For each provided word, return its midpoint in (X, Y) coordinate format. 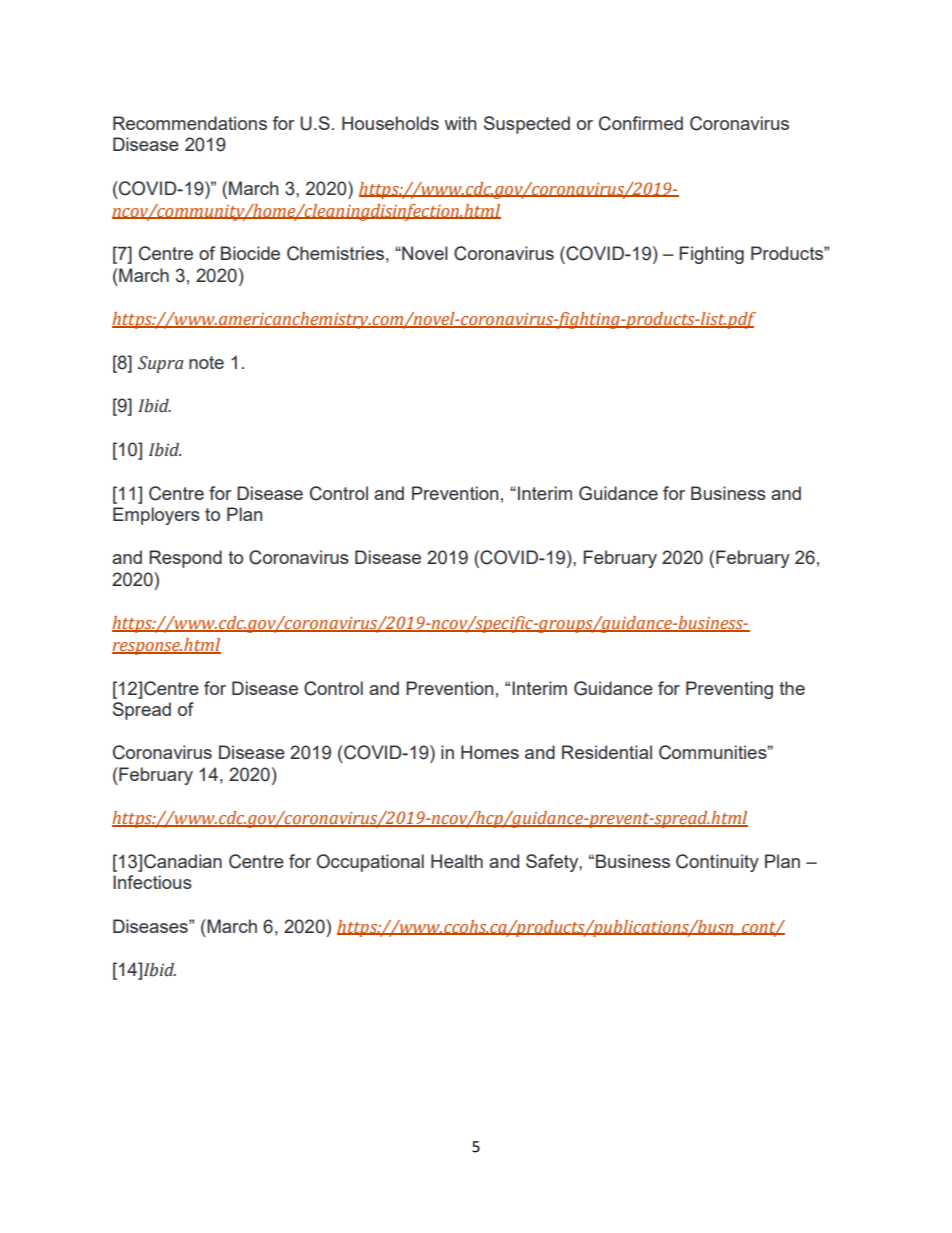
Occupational (370, 863)
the (792, 688)
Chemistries (335, 253)
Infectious (152, 882)
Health (457, 861)
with (460, 123)
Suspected (527, 125)
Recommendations (190, 123)
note (206, 362)
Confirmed (641, 123)
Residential (607, 752)
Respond (185, 559)
